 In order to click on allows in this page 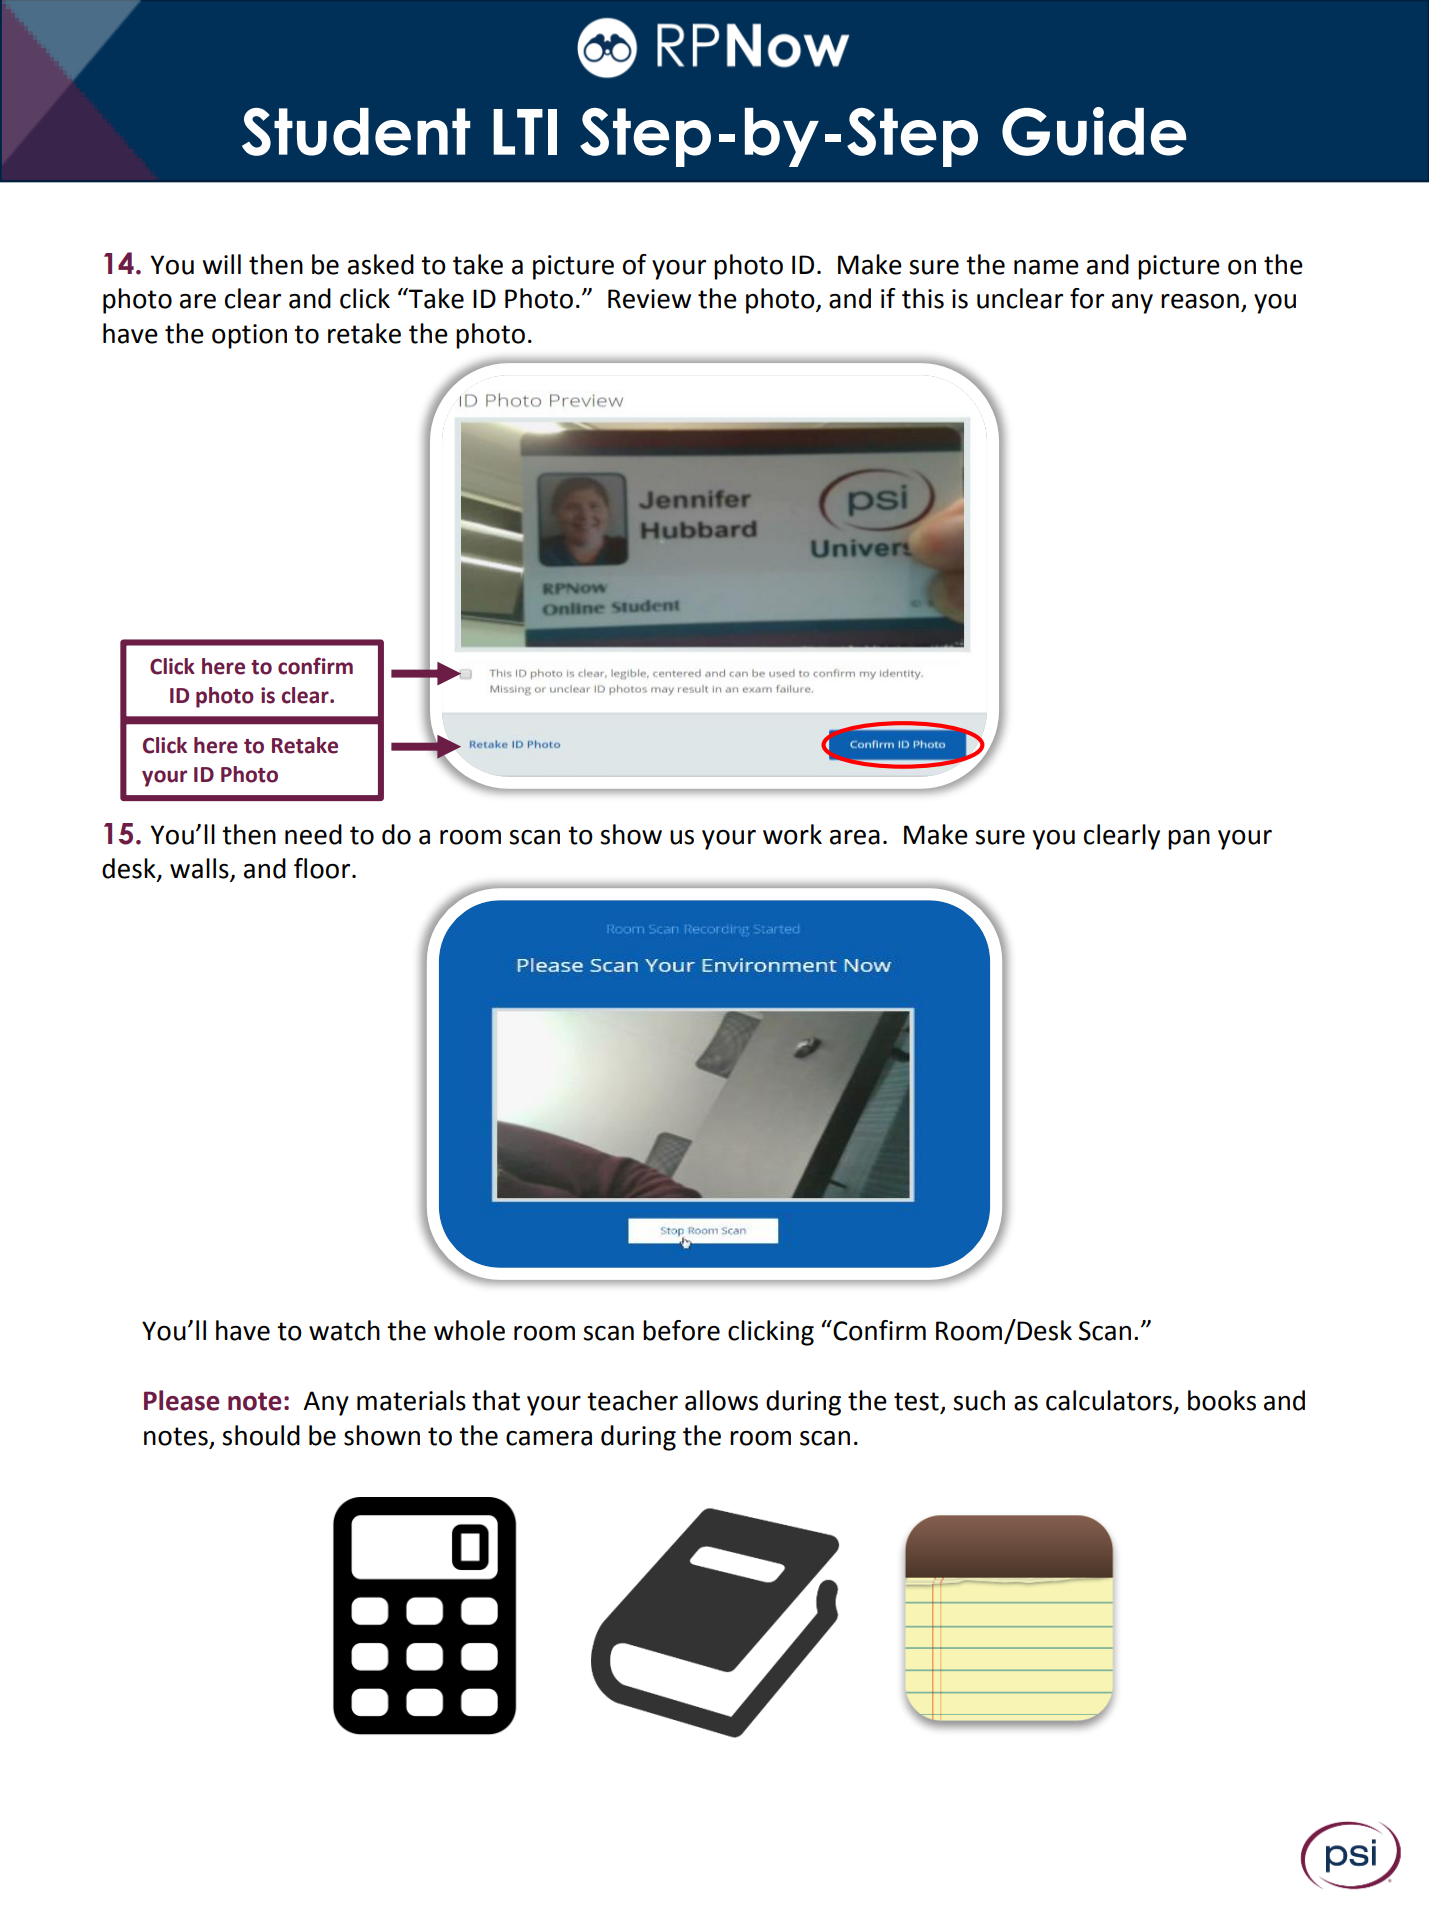, I will do `click(721, 1400)`.
